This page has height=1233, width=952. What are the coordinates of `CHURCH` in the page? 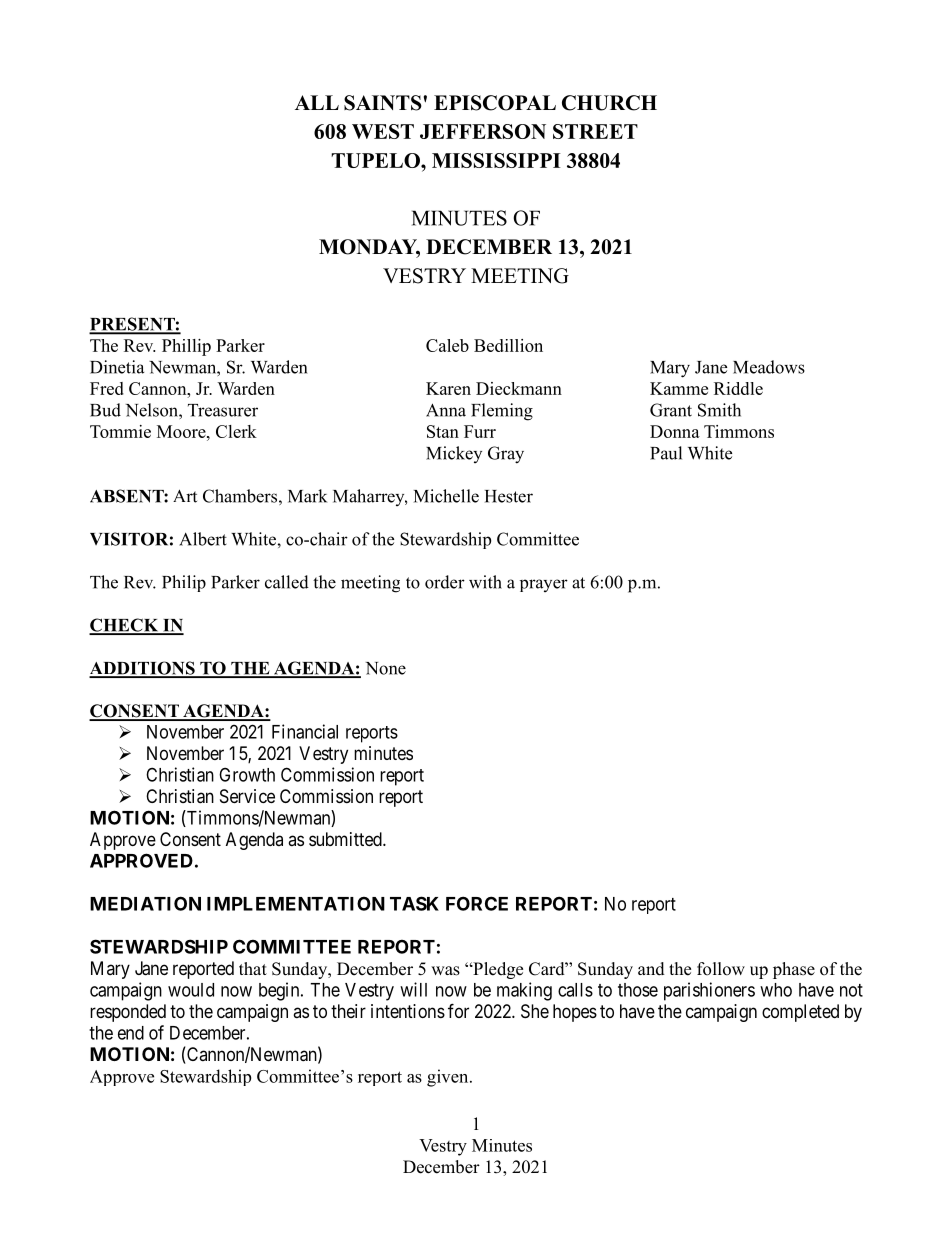 It's located at (609, 103).
